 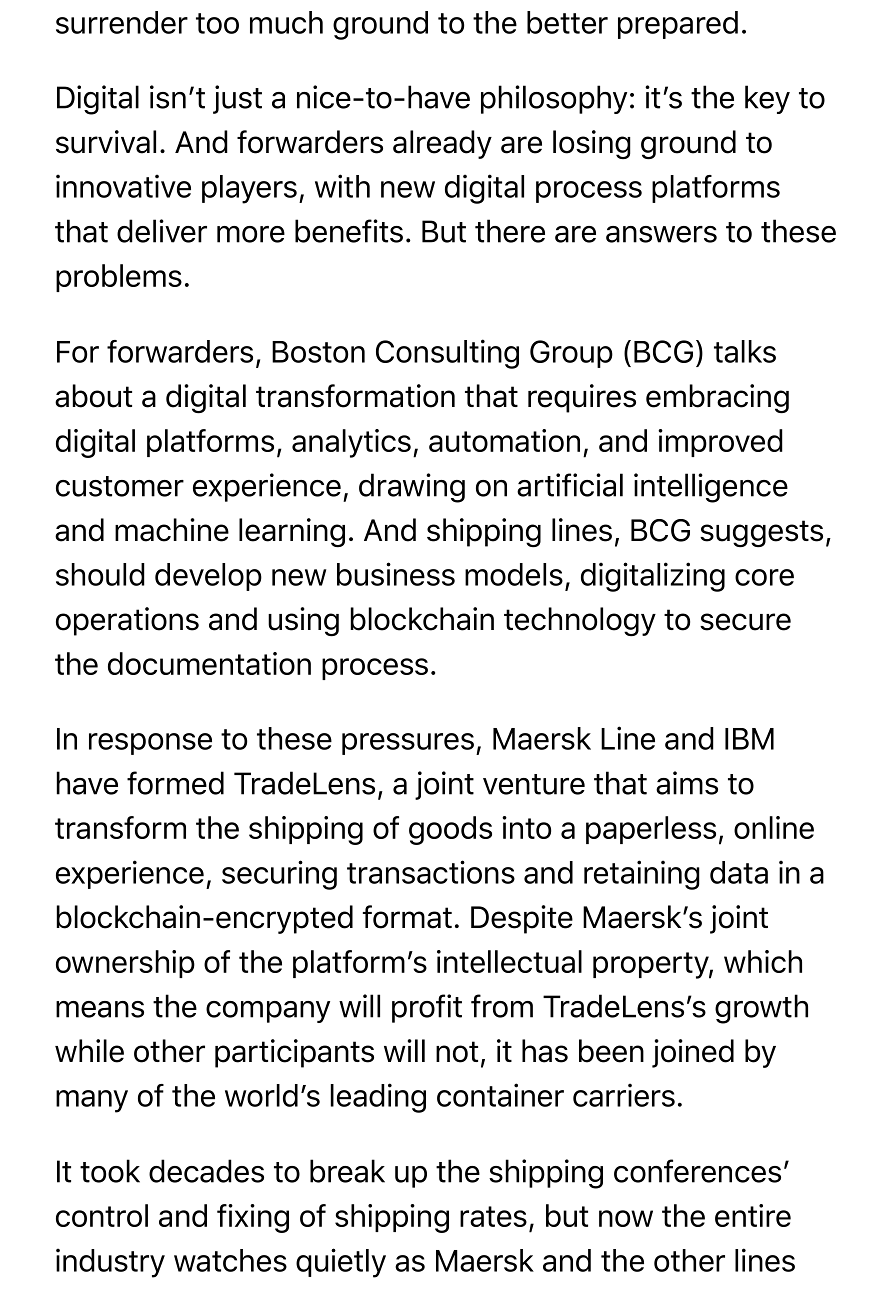 What do you see at coordinates (720, 443) in the document?
I see `improved` at bounding box center [720, 443].
